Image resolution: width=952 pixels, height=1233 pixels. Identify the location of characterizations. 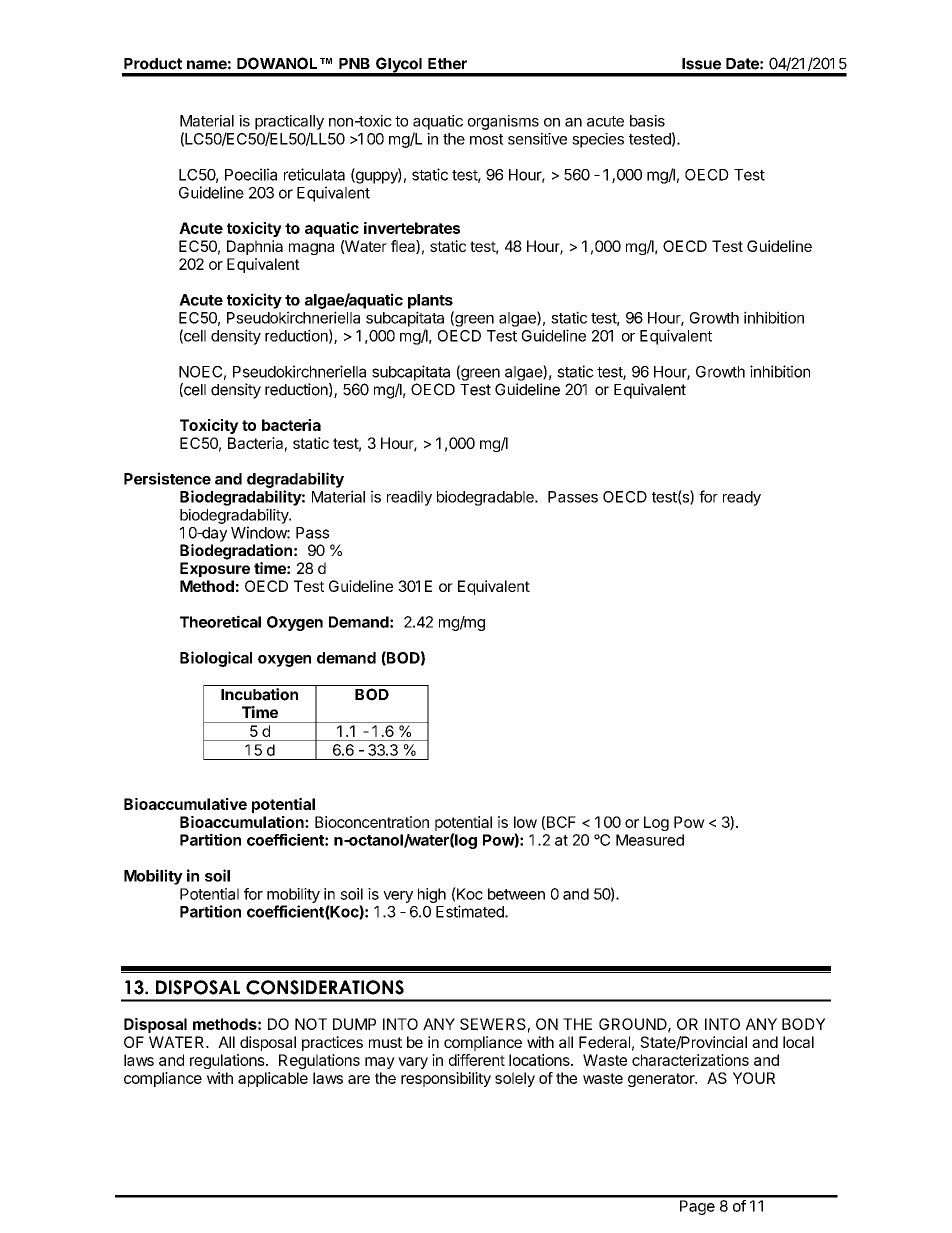
(690, 1060).
